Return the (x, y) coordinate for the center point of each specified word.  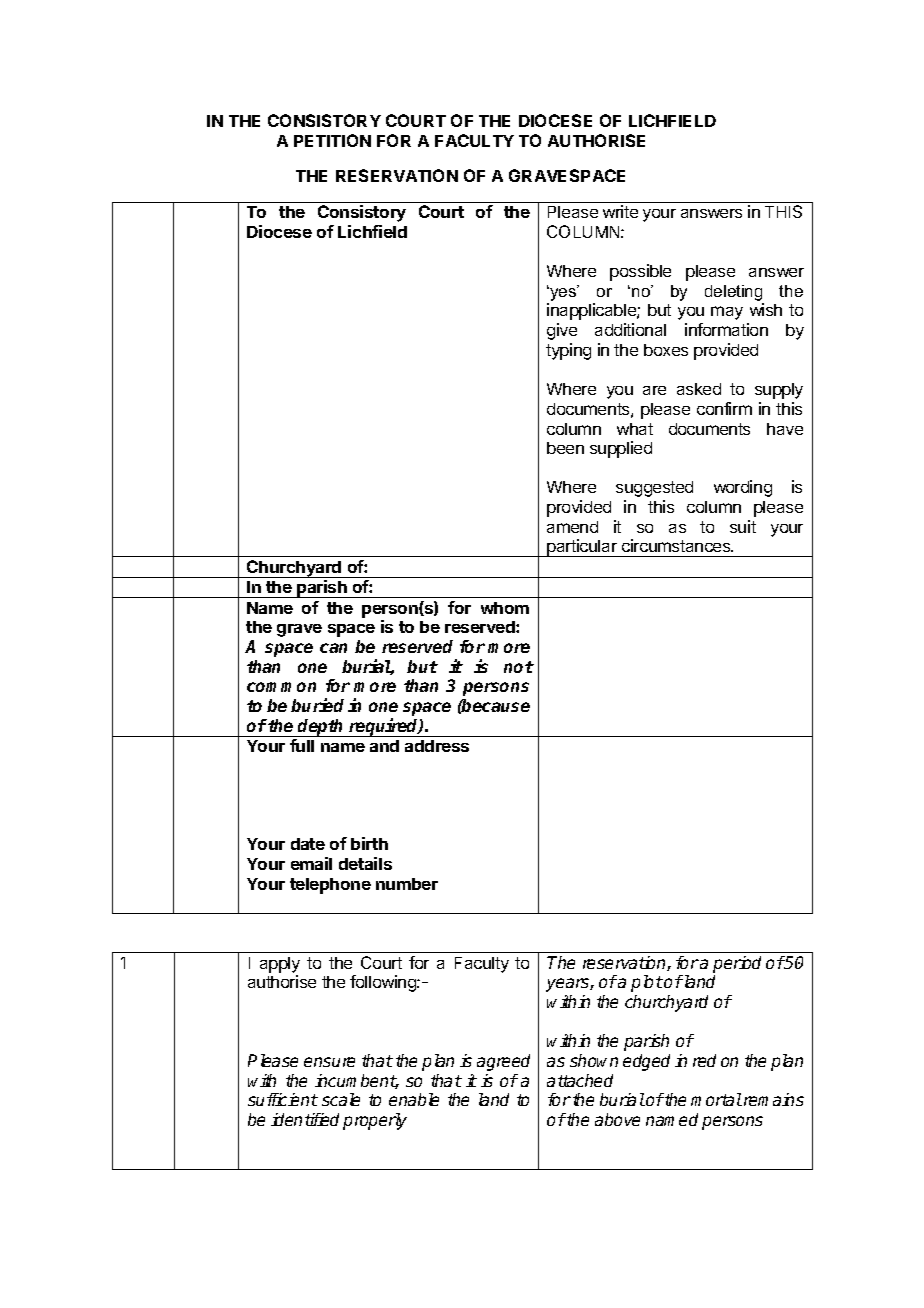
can (333, 648)
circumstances (677, 545)
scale (341, 1099)
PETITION (332, 140)
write (620, 211)
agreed (503, 1062)
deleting (733, 293)
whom (505, 608)
